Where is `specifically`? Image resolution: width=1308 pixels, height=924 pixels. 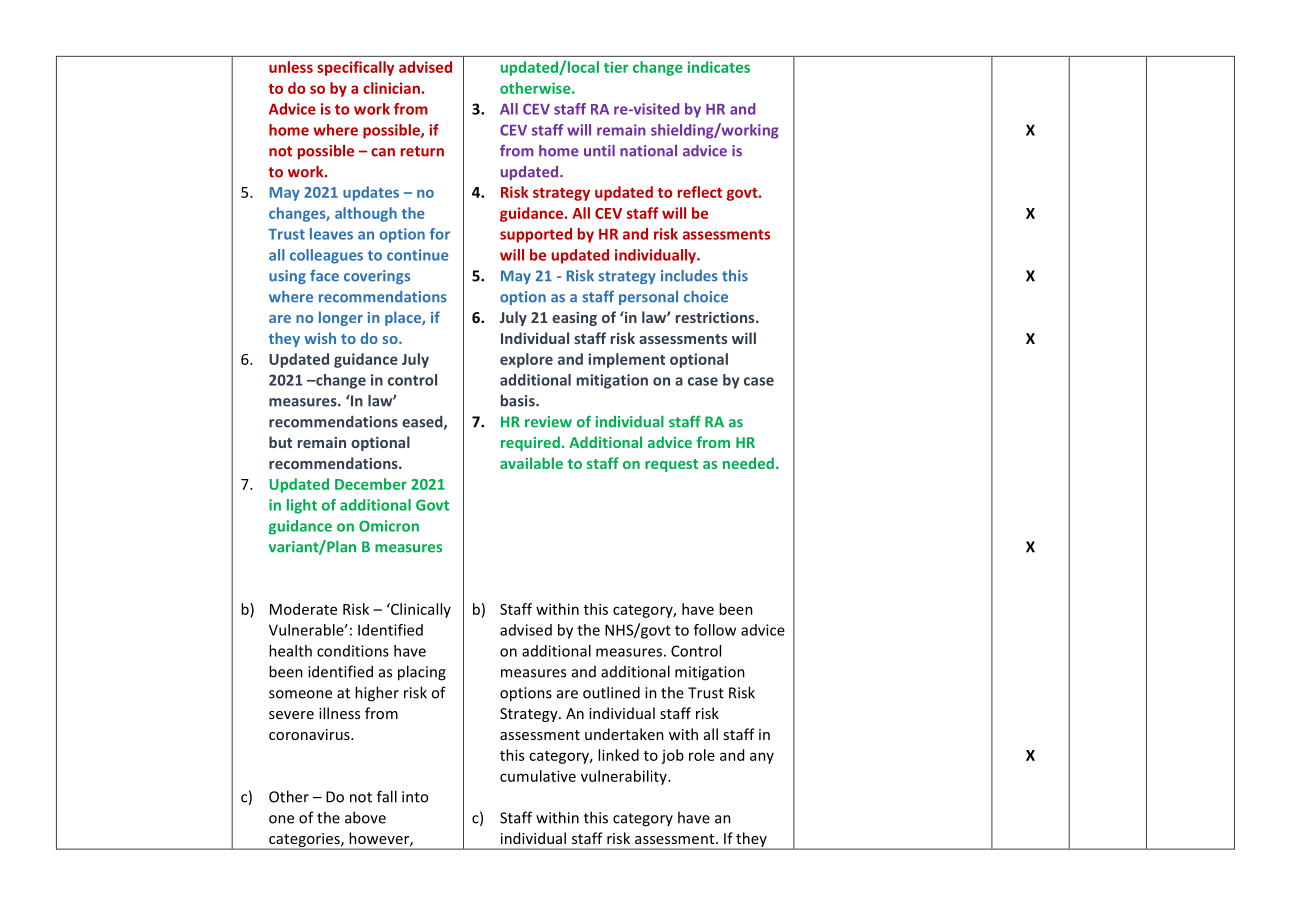 specifically is located at coordinates (356, 68).
